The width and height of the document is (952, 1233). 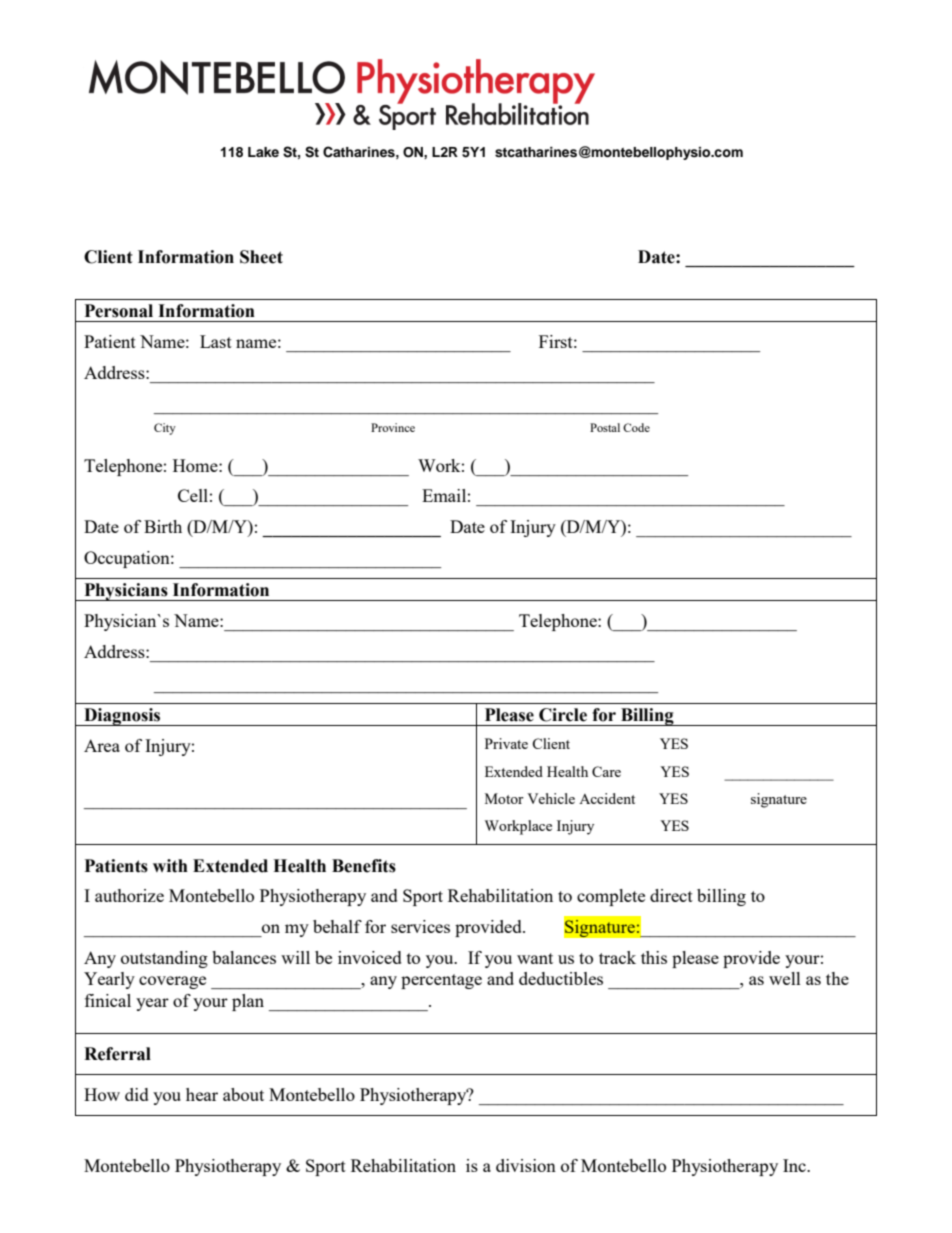 What do you see at coordinates (563, 715) in the document?
I see `Circle` at bounding box center [563, 715].
